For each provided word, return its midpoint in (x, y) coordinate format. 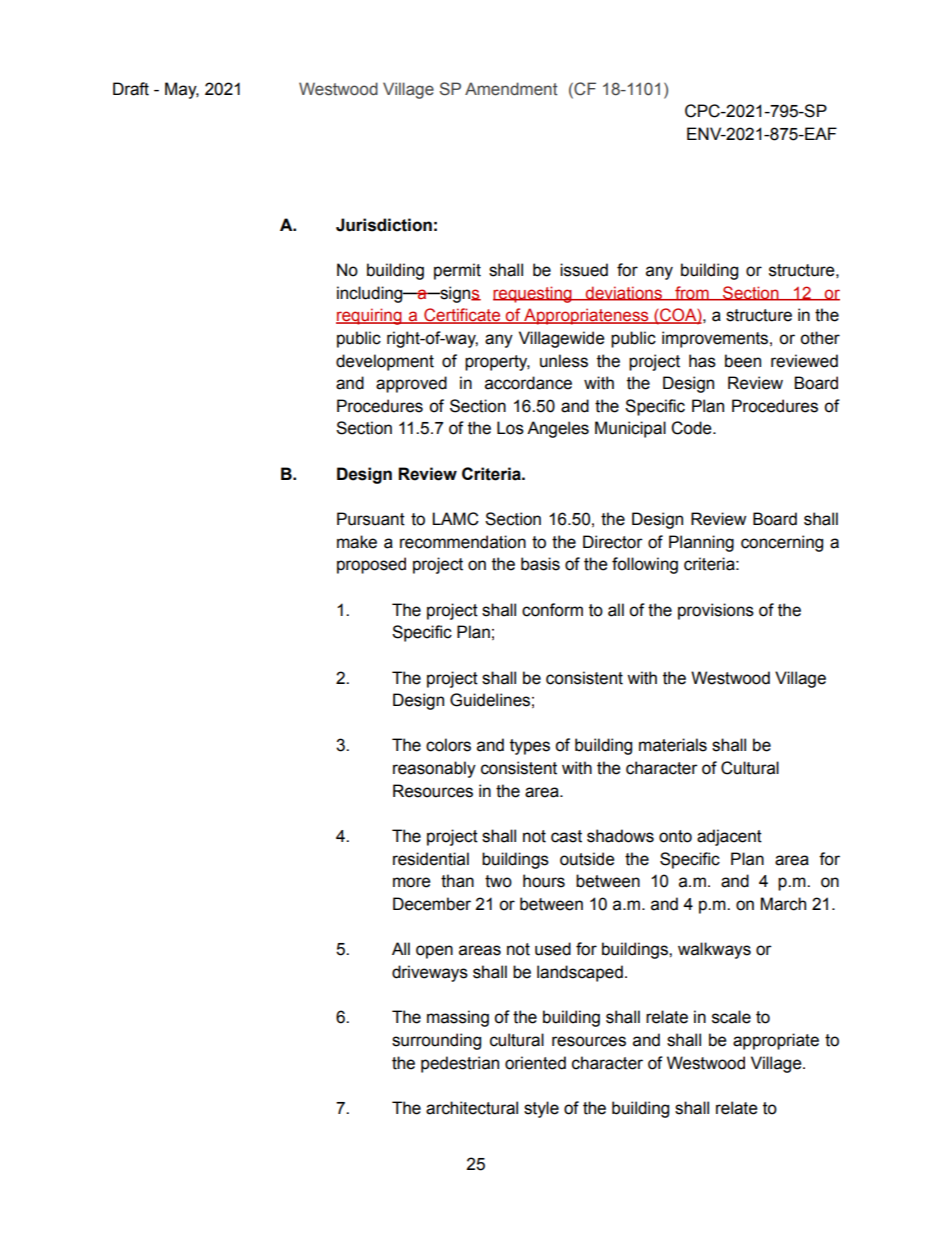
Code (692, 428)
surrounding (436, 1041)
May (182, 90)
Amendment (511, 89)
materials (673, 745)
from (692, 293)
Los (510, 428)
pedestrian (460, 1064)
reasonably (434, 769)
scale (731, 1017)
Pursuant (371, 519)
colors (448, 745)
